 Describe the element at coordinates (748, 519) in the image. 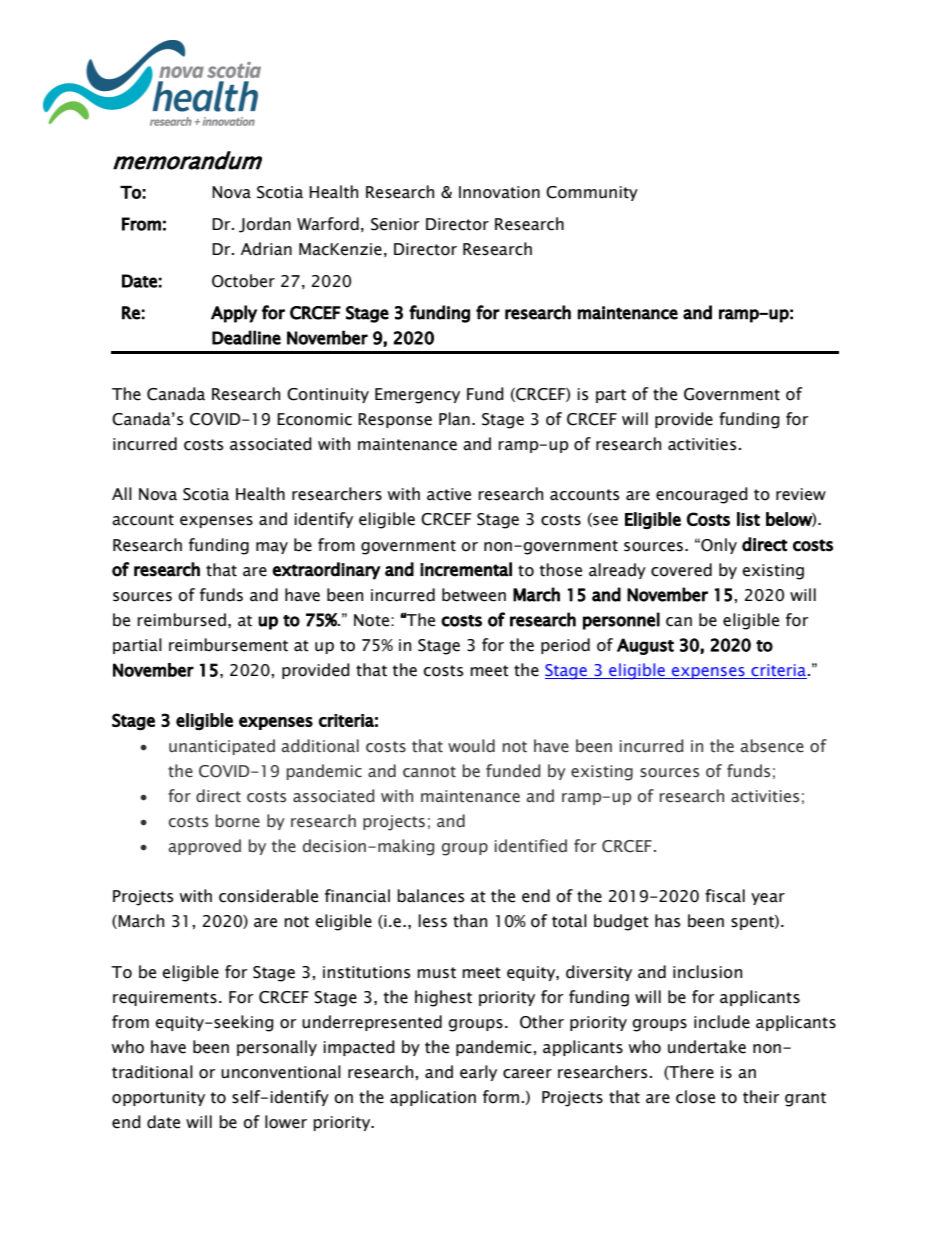

I see `list` at that location.
